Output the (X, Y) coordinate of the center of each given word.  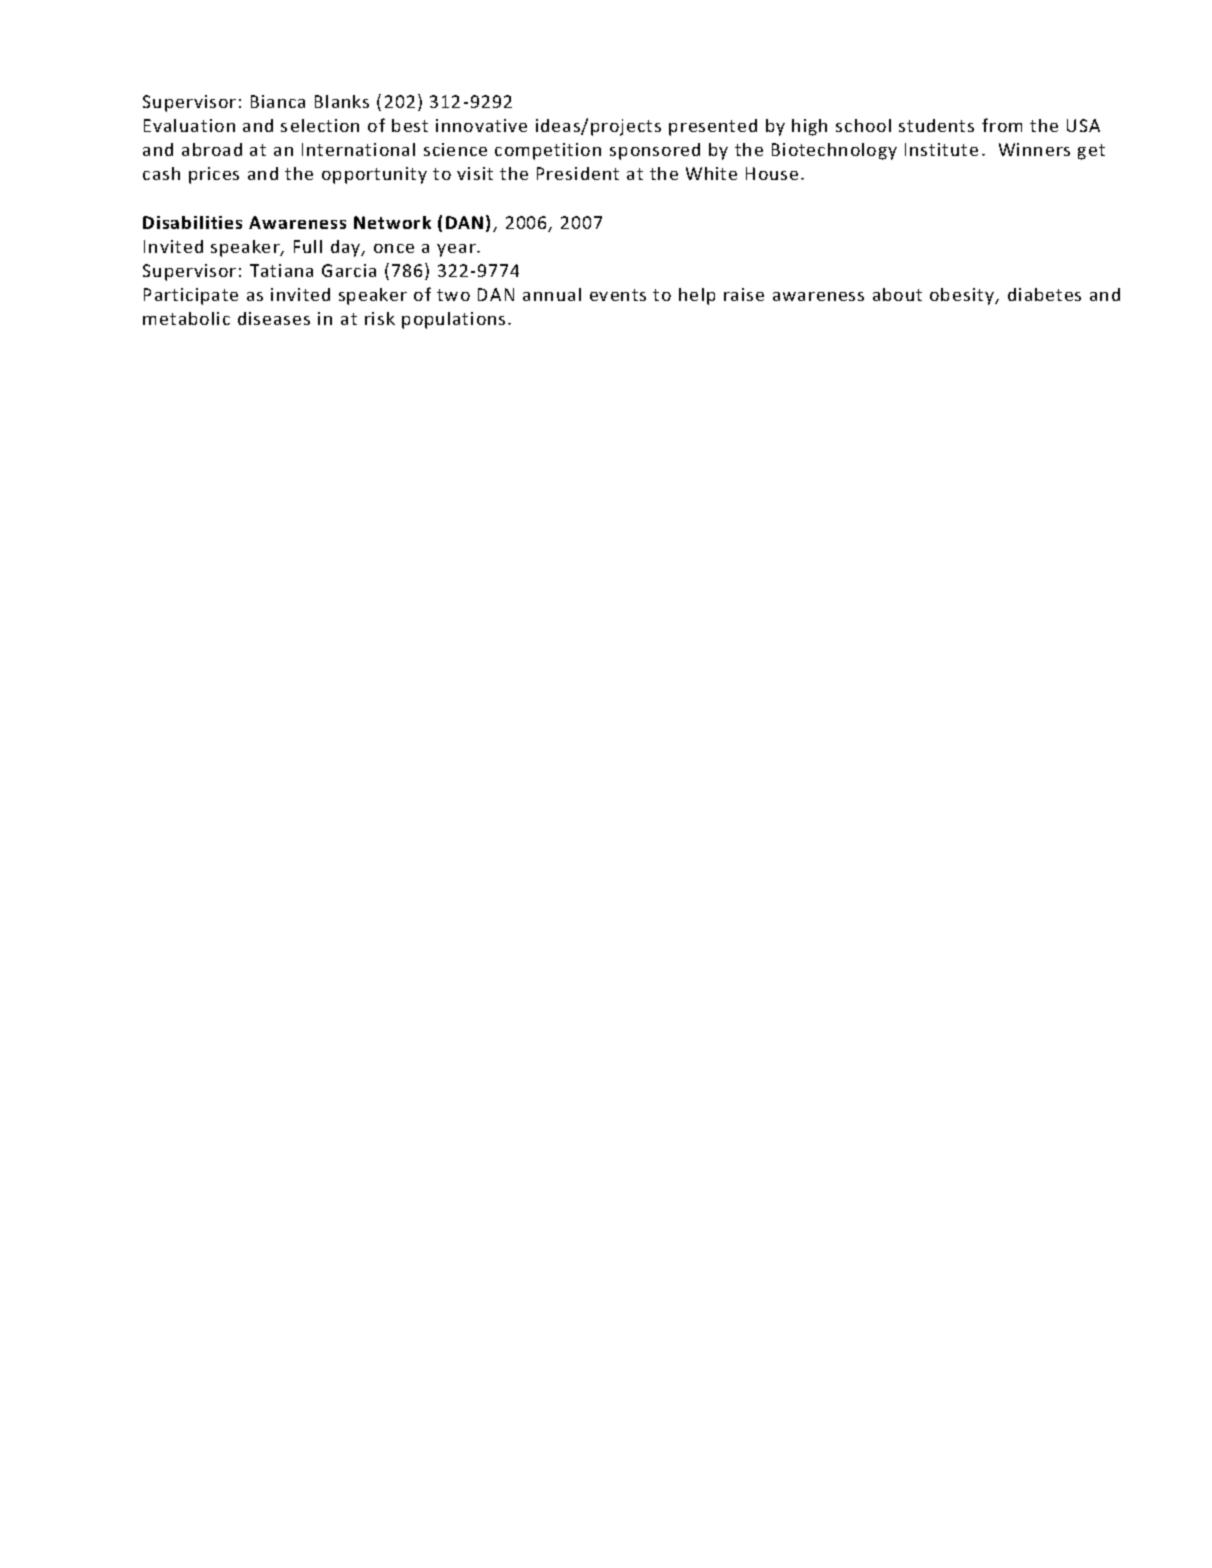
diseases (274, 318)
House (772, 173)
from (1002, 125)
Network (392, 222)
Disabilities (192, 222)
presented (713, 127)
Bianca (278, 101)
